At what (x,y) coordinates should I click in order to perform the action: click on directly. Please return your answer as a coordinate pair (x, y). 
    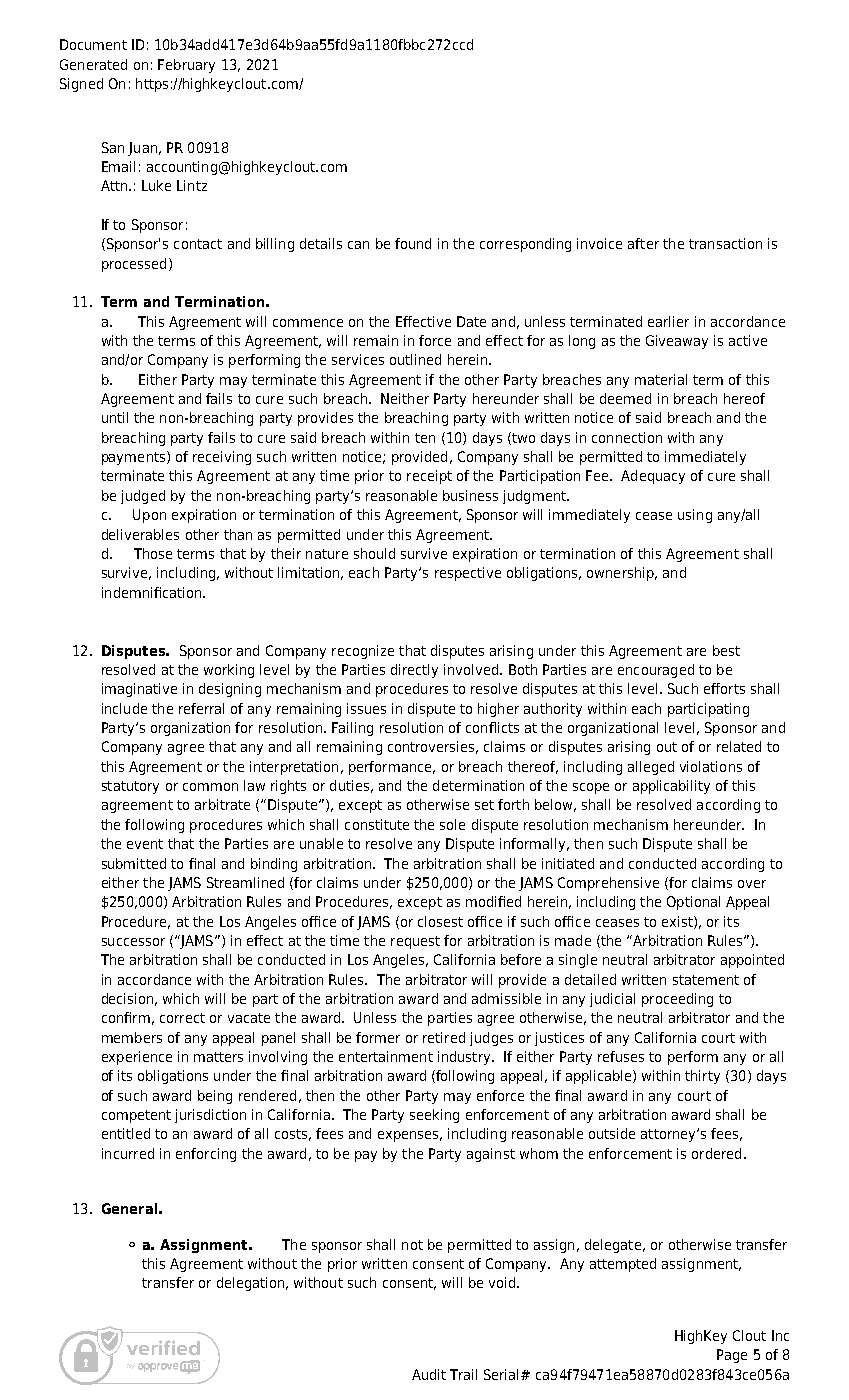
    Looking at the image, I should click on (414, 671).
